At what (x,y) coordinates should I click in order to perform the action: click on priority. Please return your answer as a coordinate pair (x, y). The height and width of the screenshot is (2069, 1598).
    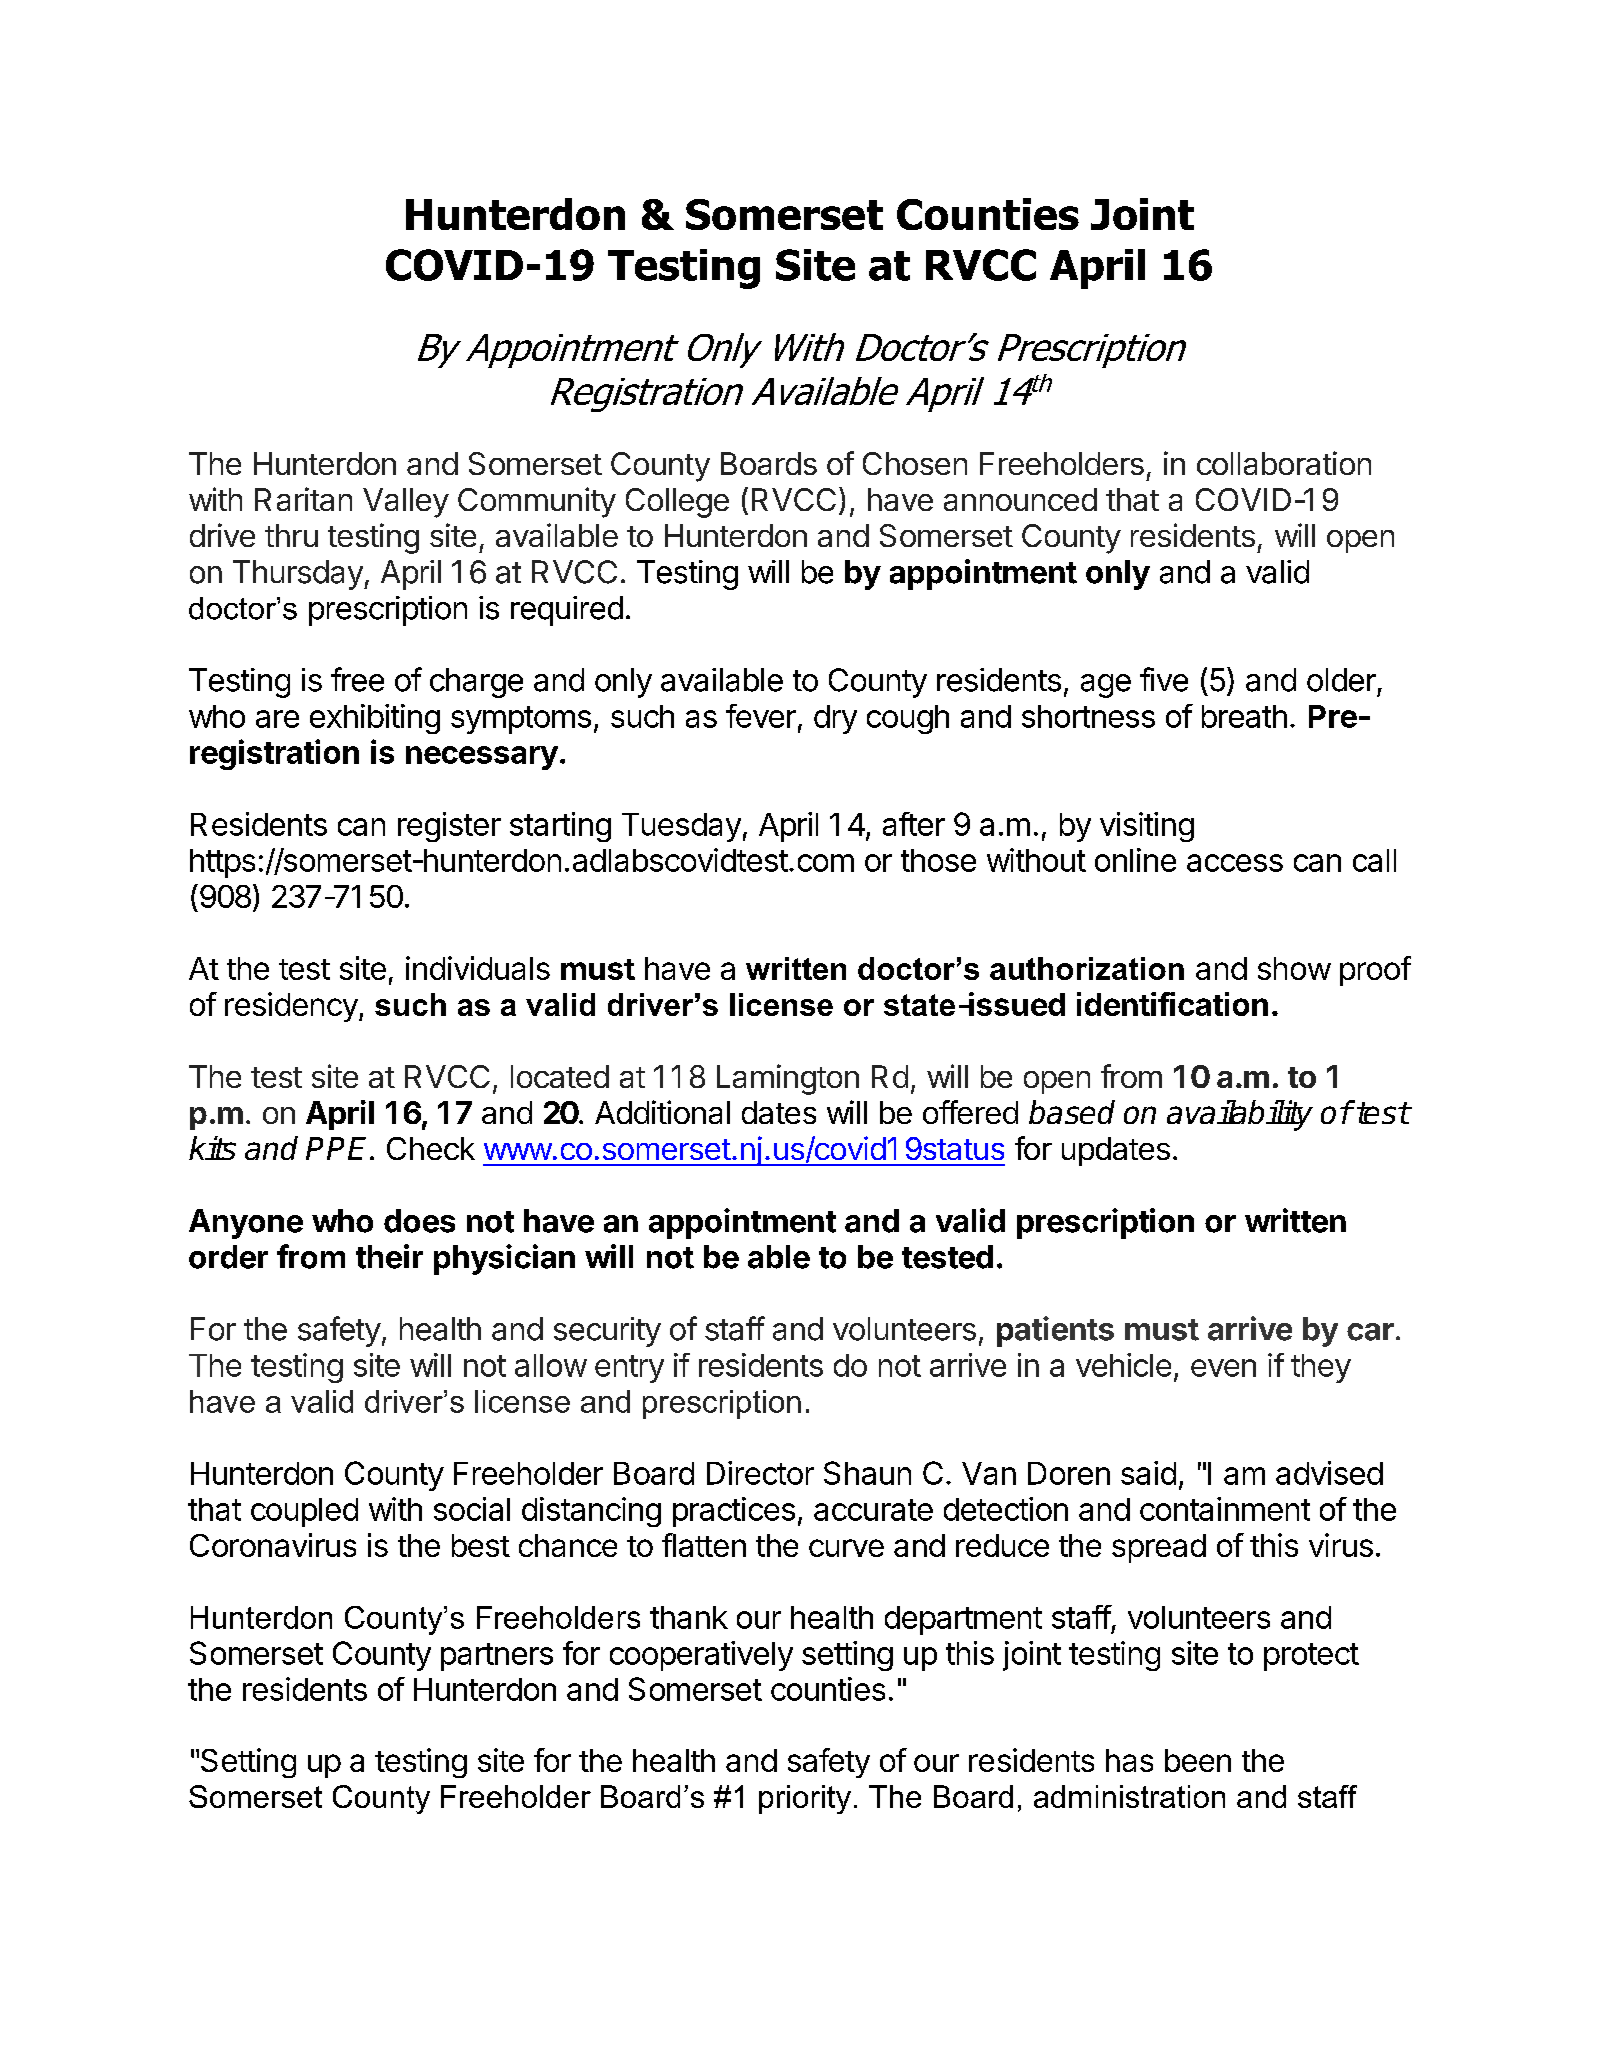
    Looking at the image, I should click on (805, 1799).
